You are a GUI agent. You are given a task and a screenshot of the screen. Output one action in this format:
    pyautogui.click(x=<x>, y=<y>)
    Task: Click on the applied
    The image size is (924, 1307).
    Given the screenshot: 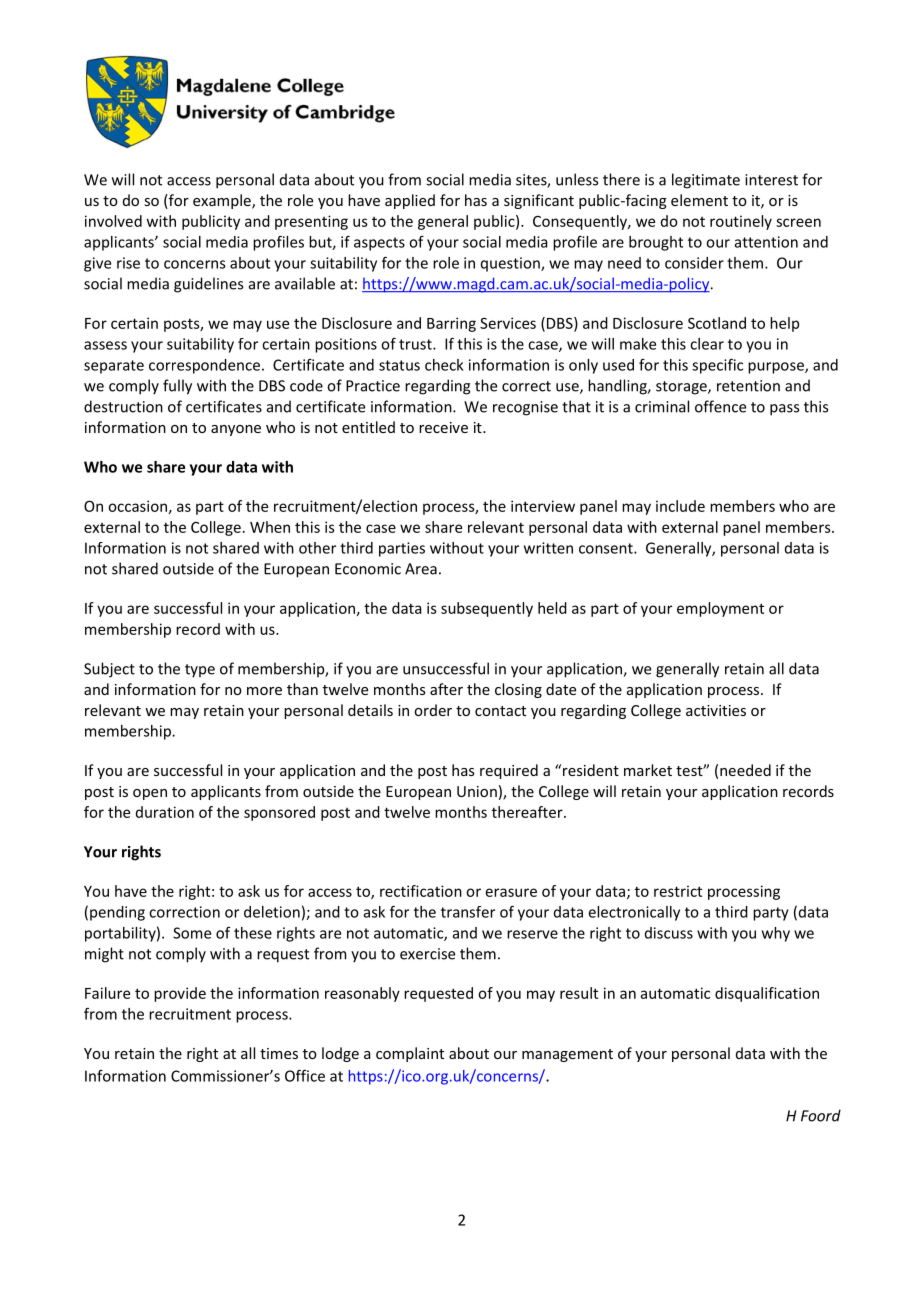 What is the action you would take?
    pyautogui.click(x=410, y=201)
